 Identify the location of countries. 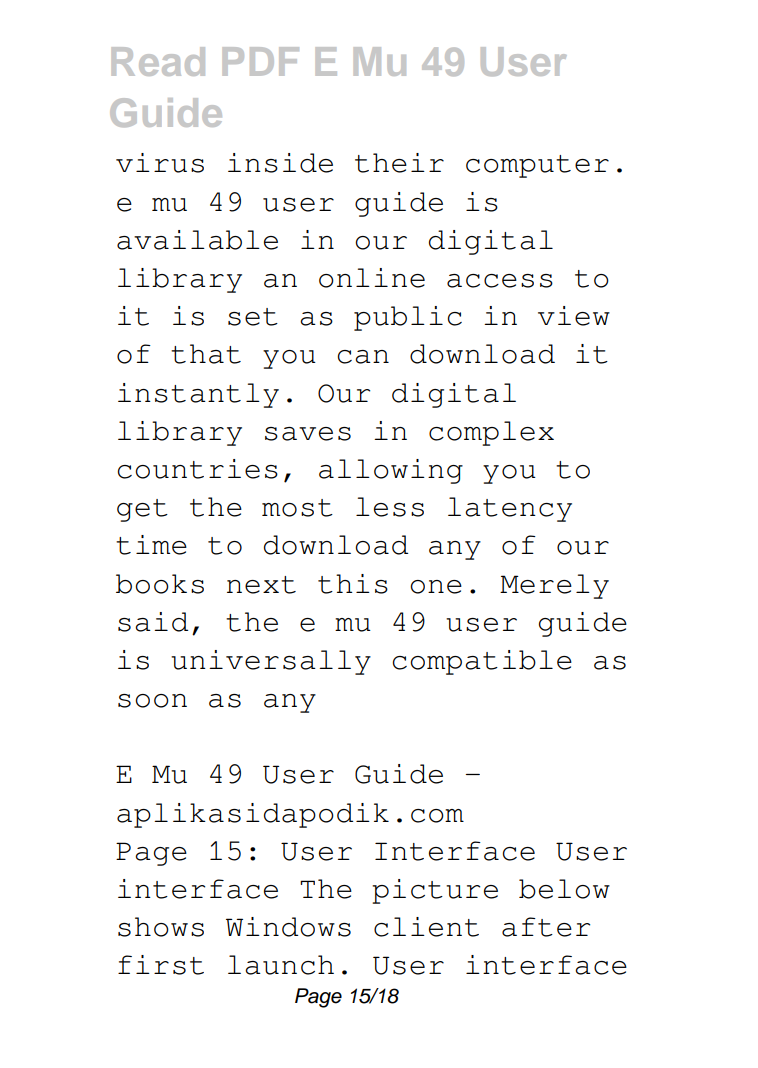
(197, 469).
